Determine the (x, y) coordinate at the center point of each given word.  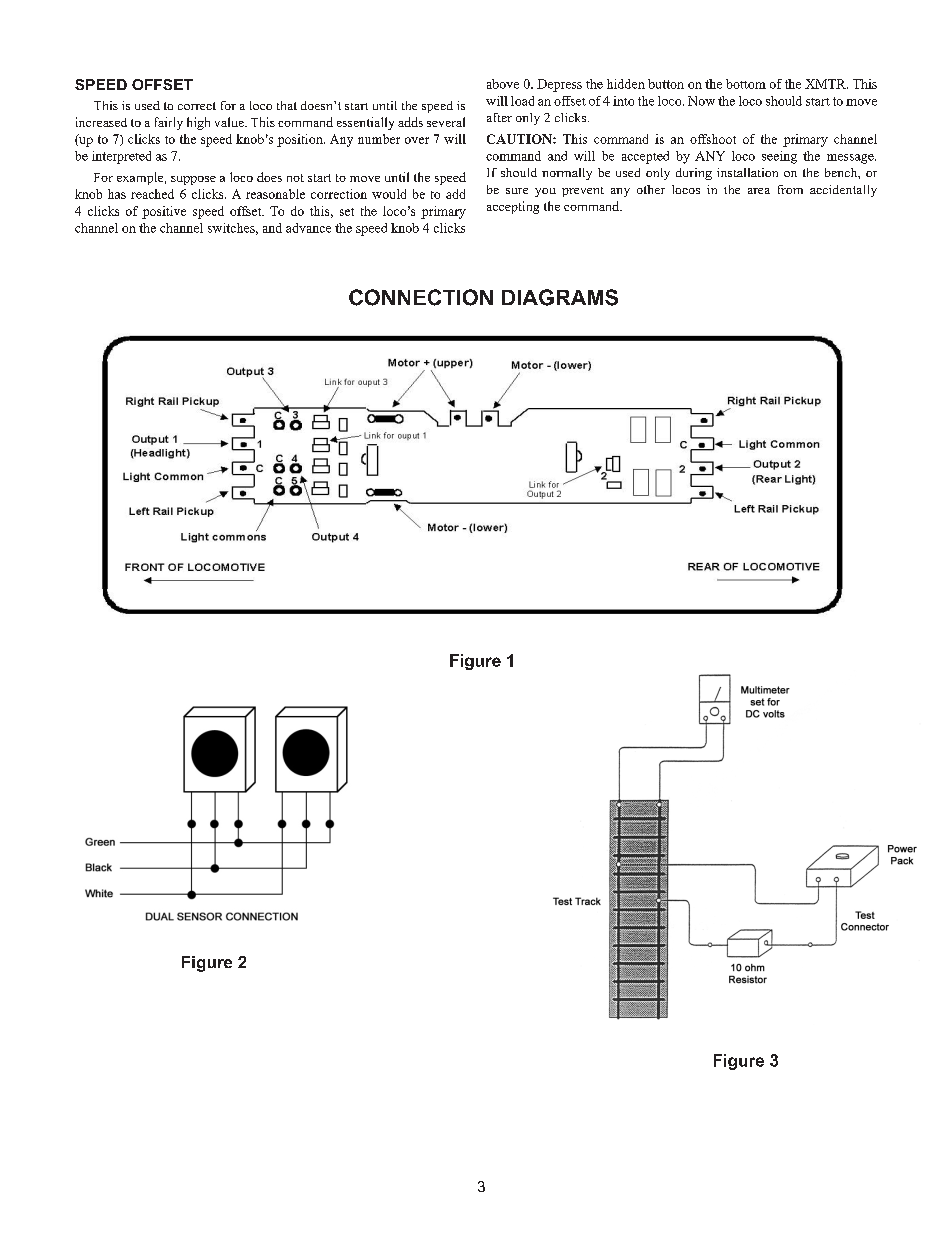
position (301, 140)
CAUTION (520, 139)
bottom (746, 84)
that (287, 105)
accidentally (843, 191)
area (759, 191)
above (503, 84)
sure (517, 191)
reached (152, 194)
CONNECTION (421, 297)
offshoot (713, 139)
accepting (513, 207)
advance (308, 228)
